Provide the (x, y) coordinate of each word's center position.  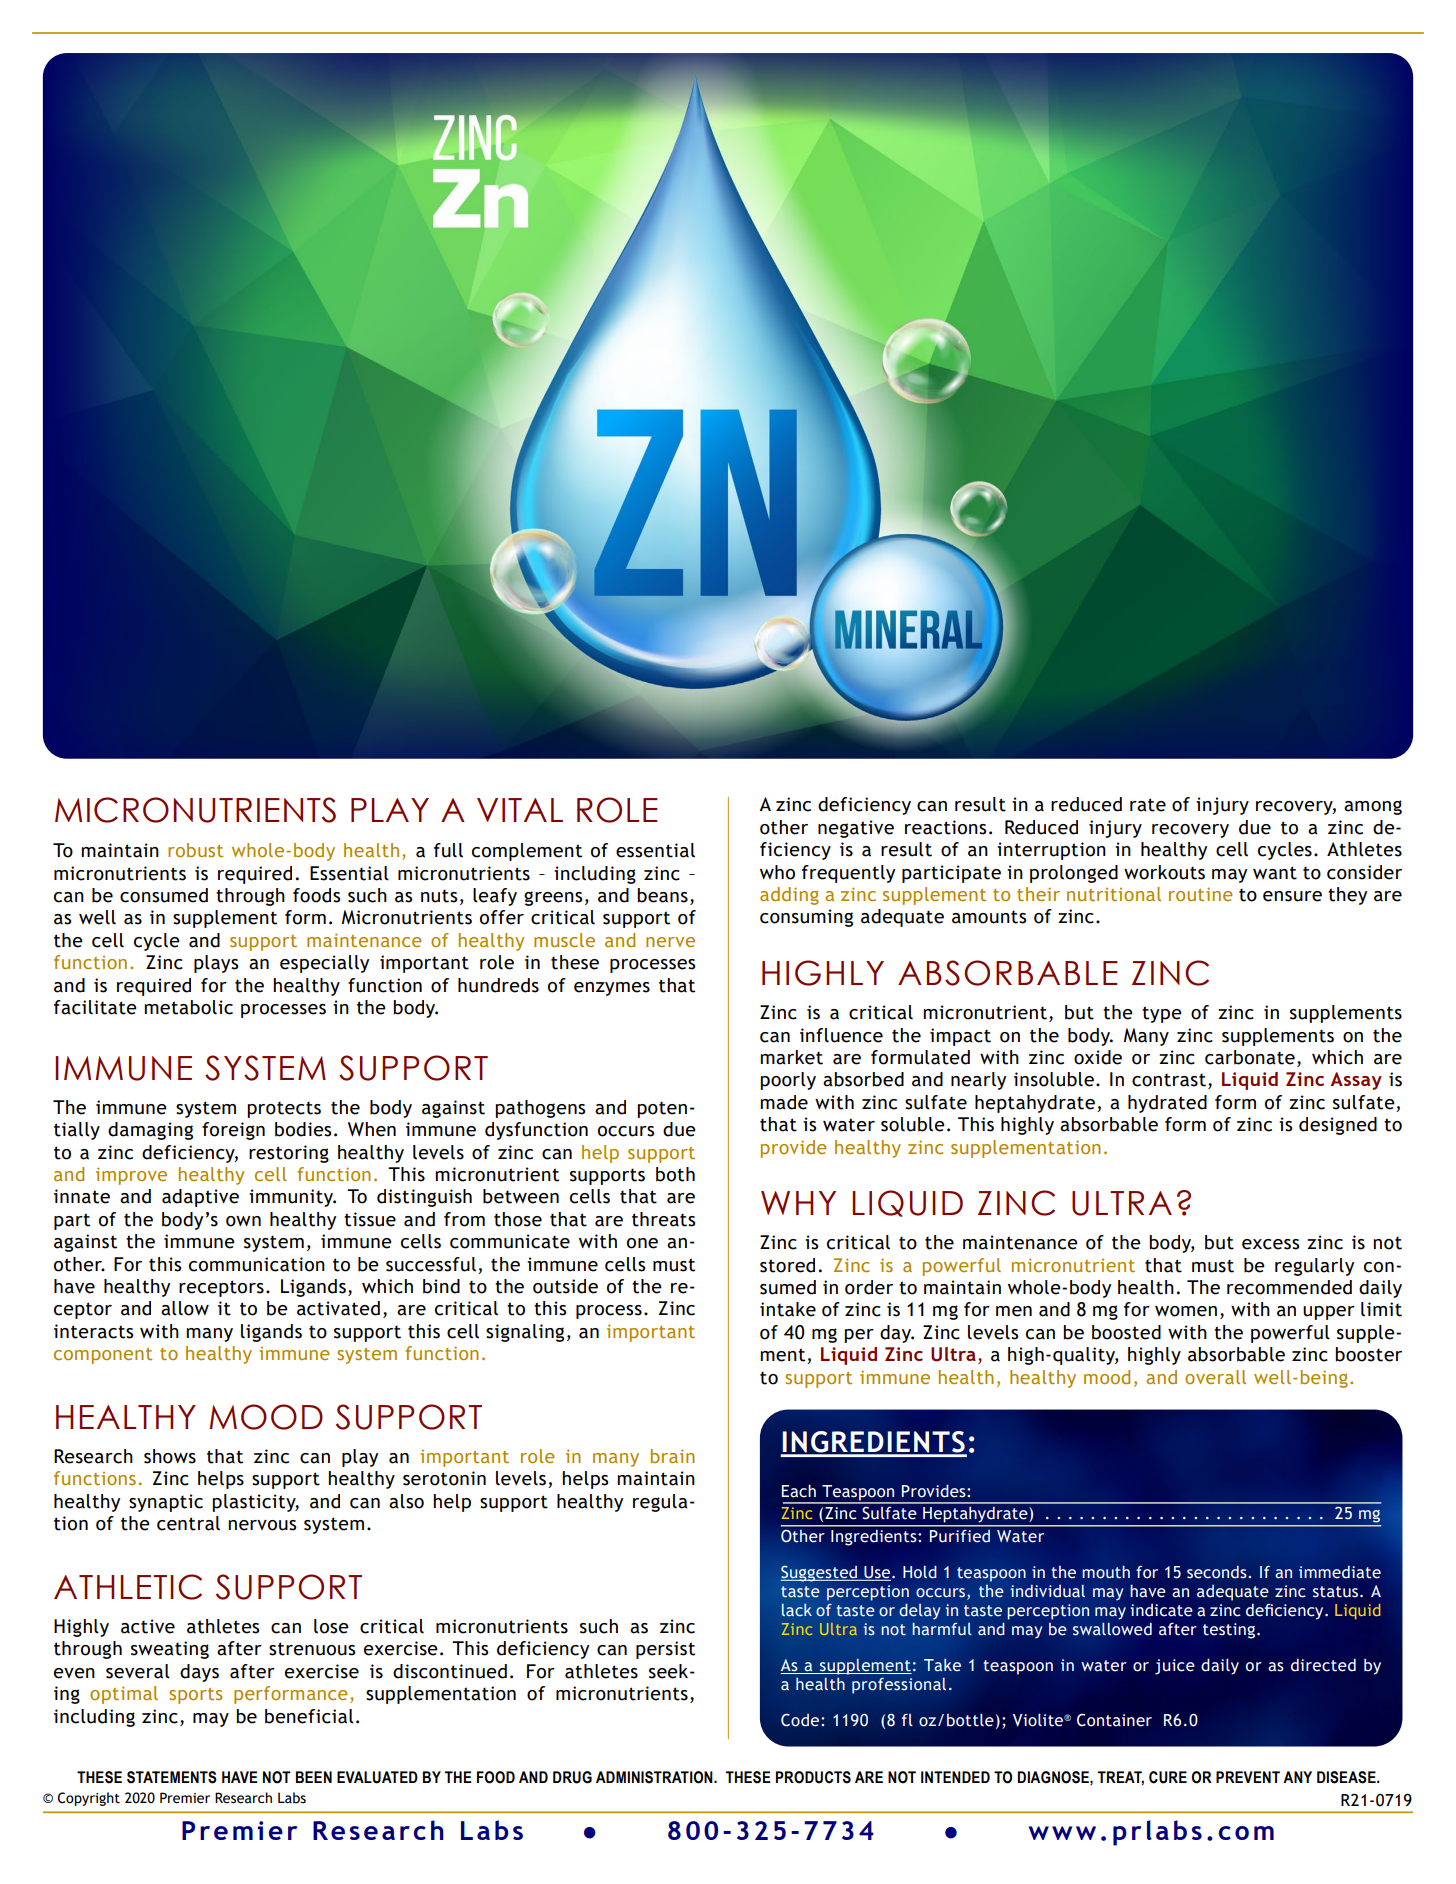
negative (856, 829)
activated (338, 1308)
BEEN (314, 1777)
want (1275, 873)
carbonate (1250, 1057)
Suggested (820, 1573)
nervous (262, 1525)
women (1186, 1311)
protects (284, 1109)
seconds (1218, 1572)
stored (787, 1265)
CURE (1168, 1777)
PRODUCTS (813, 1777)
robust (195, 850)
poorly (788, 1081)
